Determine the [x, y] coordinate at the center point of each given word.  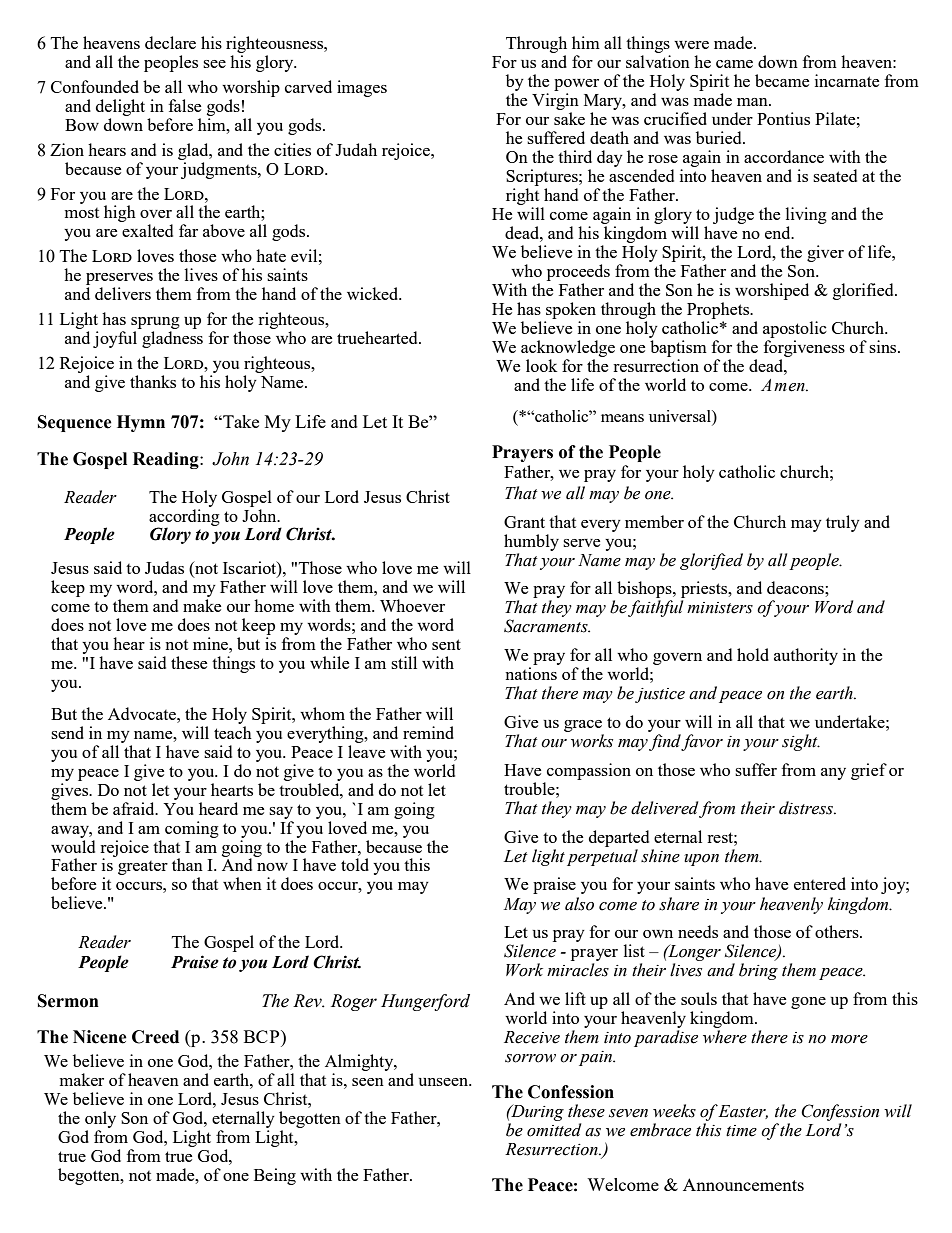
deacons [796, 587]
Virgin [555, 101]
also [579, 904]
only [100, 1119]
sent [446, 644]
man [753, 102]
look [541, 365]
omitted [554, 1130]
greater [143, 868]
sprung [155, 323]
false [185, 105]
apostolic [795, 329]
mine [211, 643]
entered [820, 883]
